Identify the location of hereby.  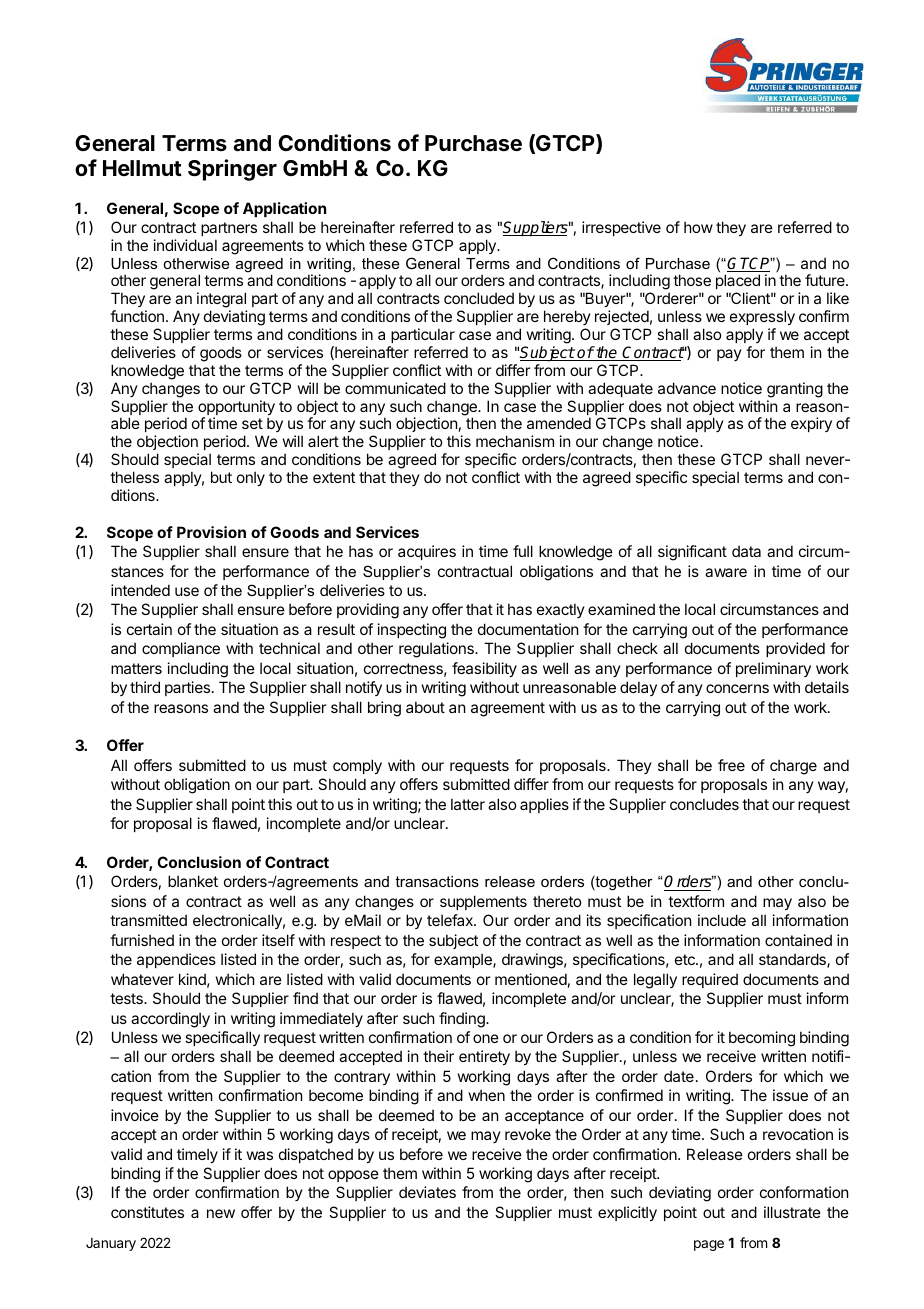
(567, 317).
